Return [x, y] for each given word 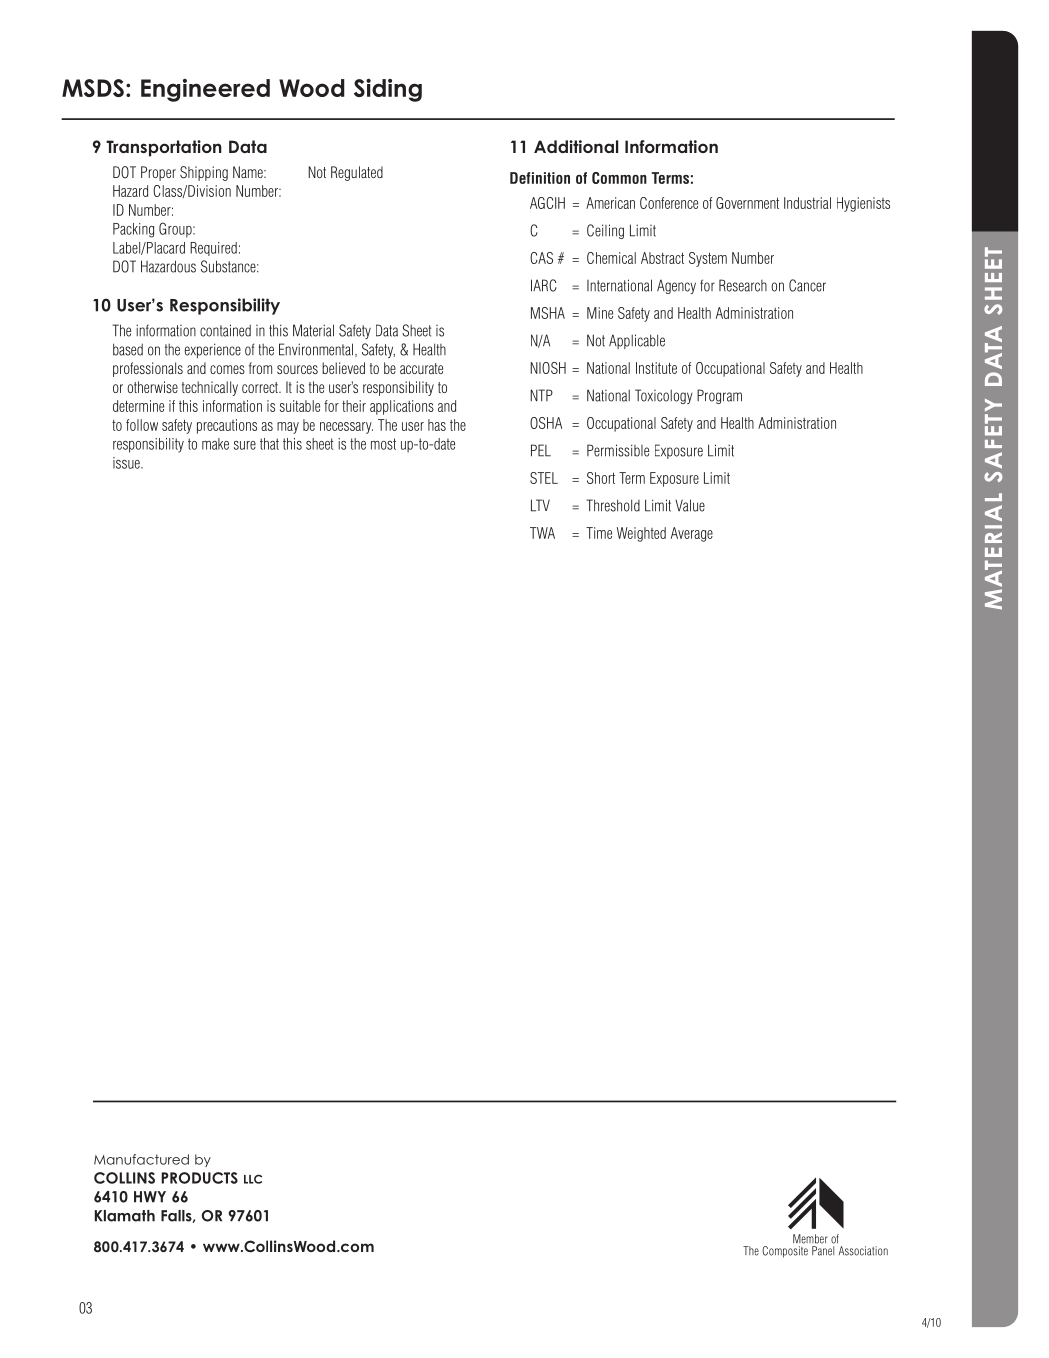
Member [810, 1239]
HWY [150, 1197]
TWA [542, 533]
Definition [540, 178]
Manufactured [141, 1159]
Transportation [164, 148]
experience [213, 350]
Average [692, 534]
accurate [421, 368]
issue [127, 463]
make [215, 444]
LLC [253, 1179]
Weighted [641, 534]
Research [743, 285]
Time [599, 533]
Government [747, 203]
